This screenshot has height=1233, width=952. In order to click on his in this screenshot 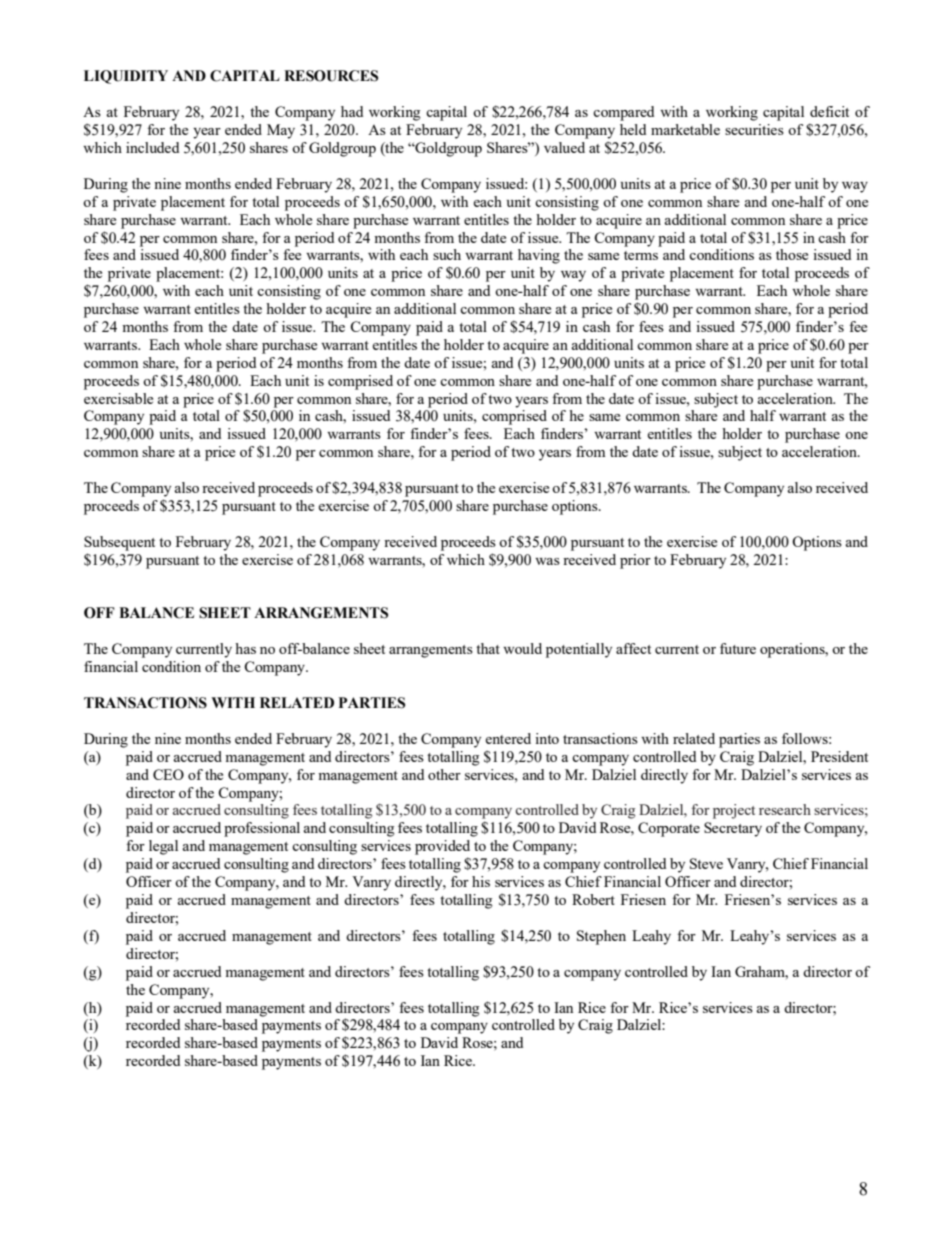, I will do `click(481, 881)`.
